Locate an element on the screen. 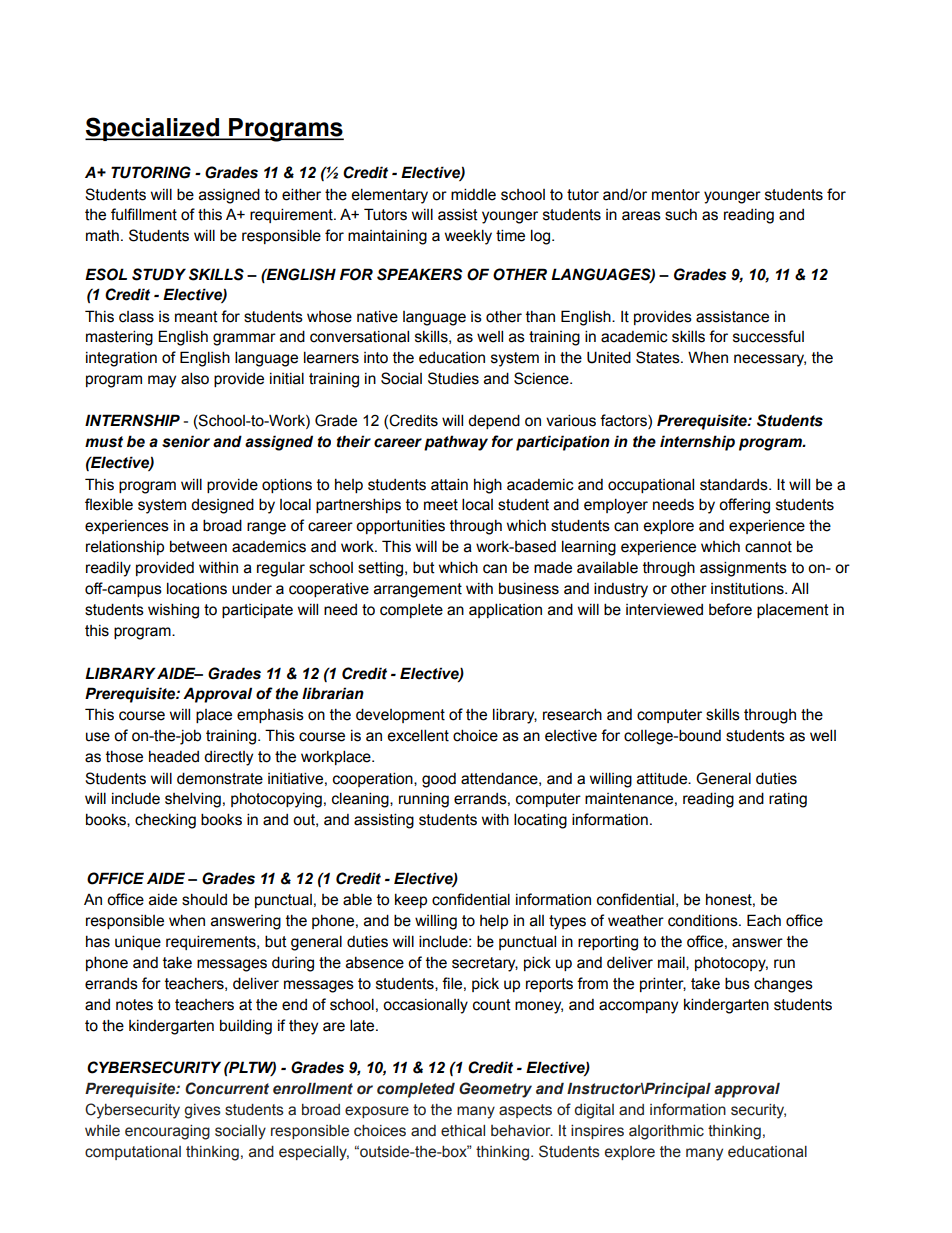 The width and height of the screenshot is (952, 1233). opportunities is located at coordinates (400, 526).
